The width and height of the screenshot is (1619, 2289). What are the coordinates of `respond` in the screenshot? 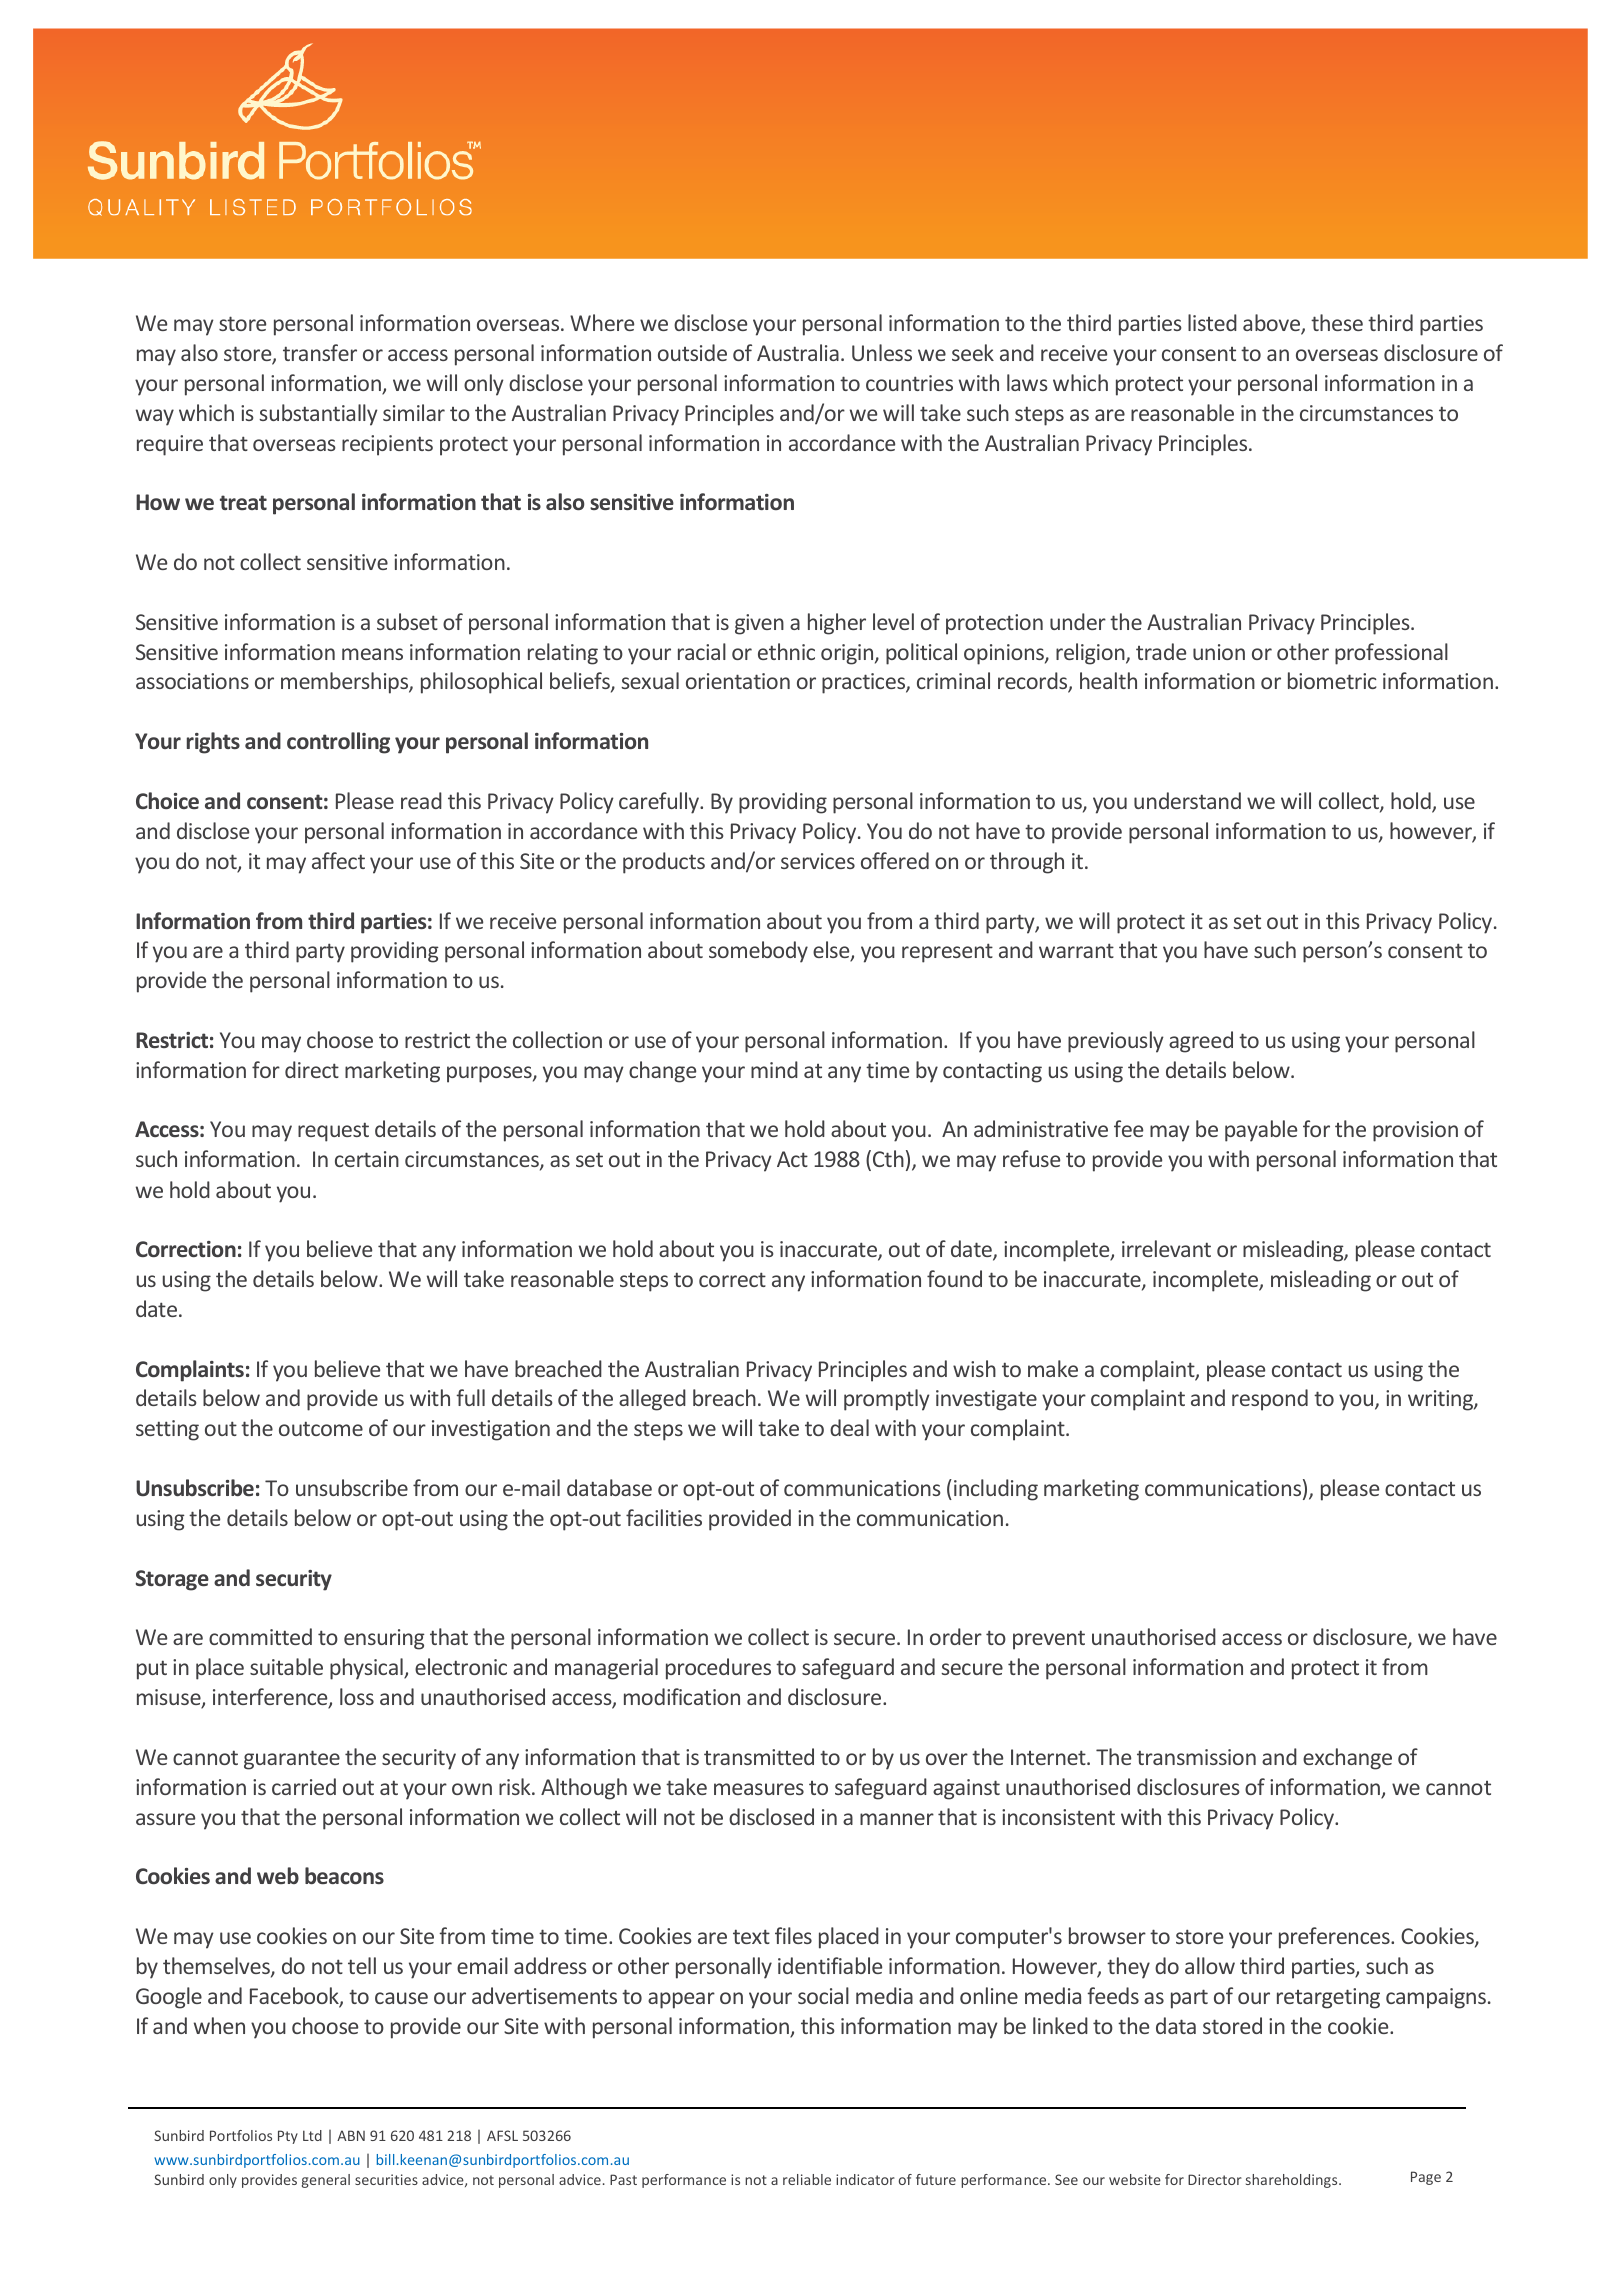 It's located at (1270, 1400).
